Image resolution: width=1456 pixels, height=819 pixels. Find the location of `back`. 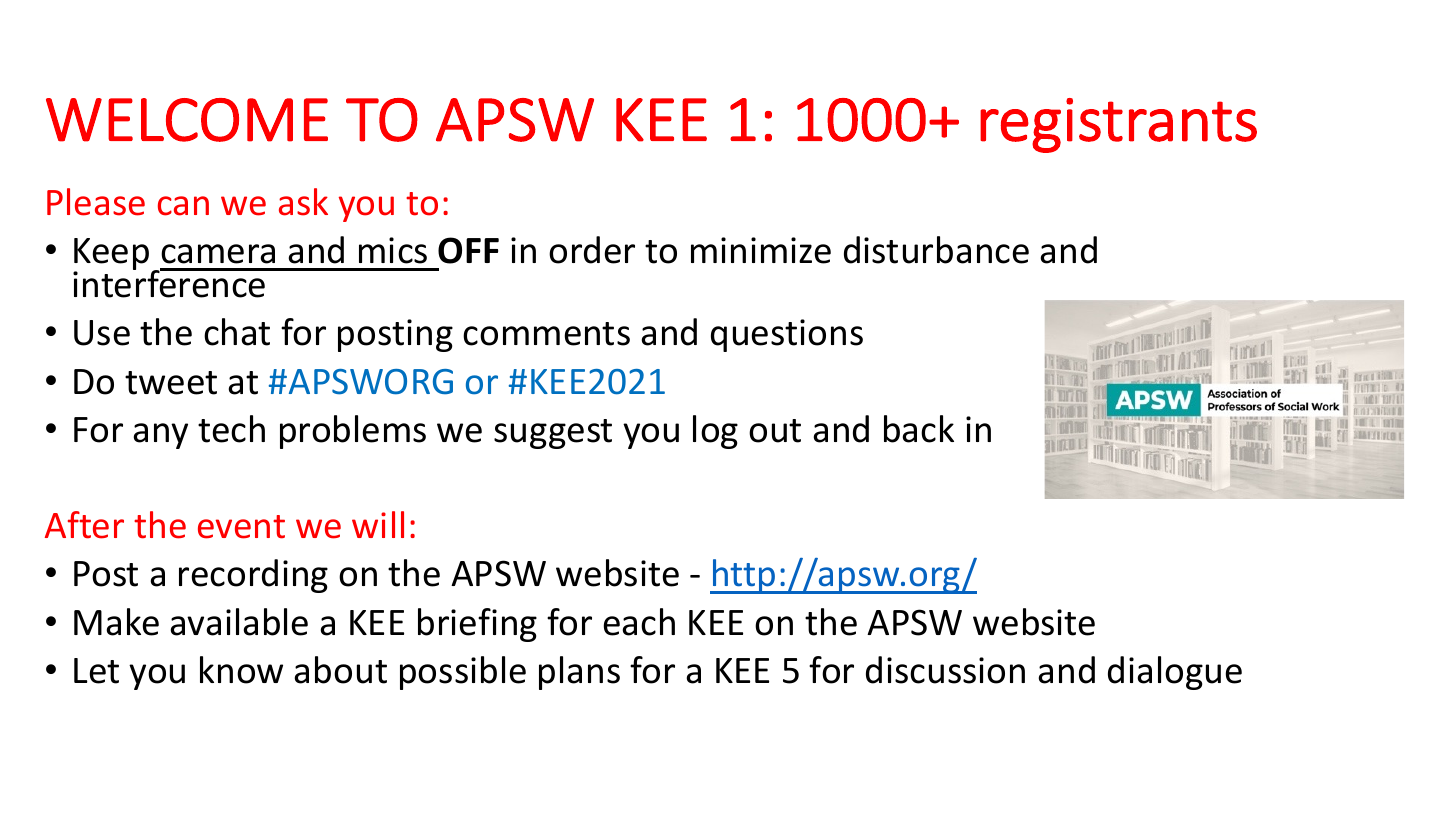

back is located at coordinates (919, 429).
